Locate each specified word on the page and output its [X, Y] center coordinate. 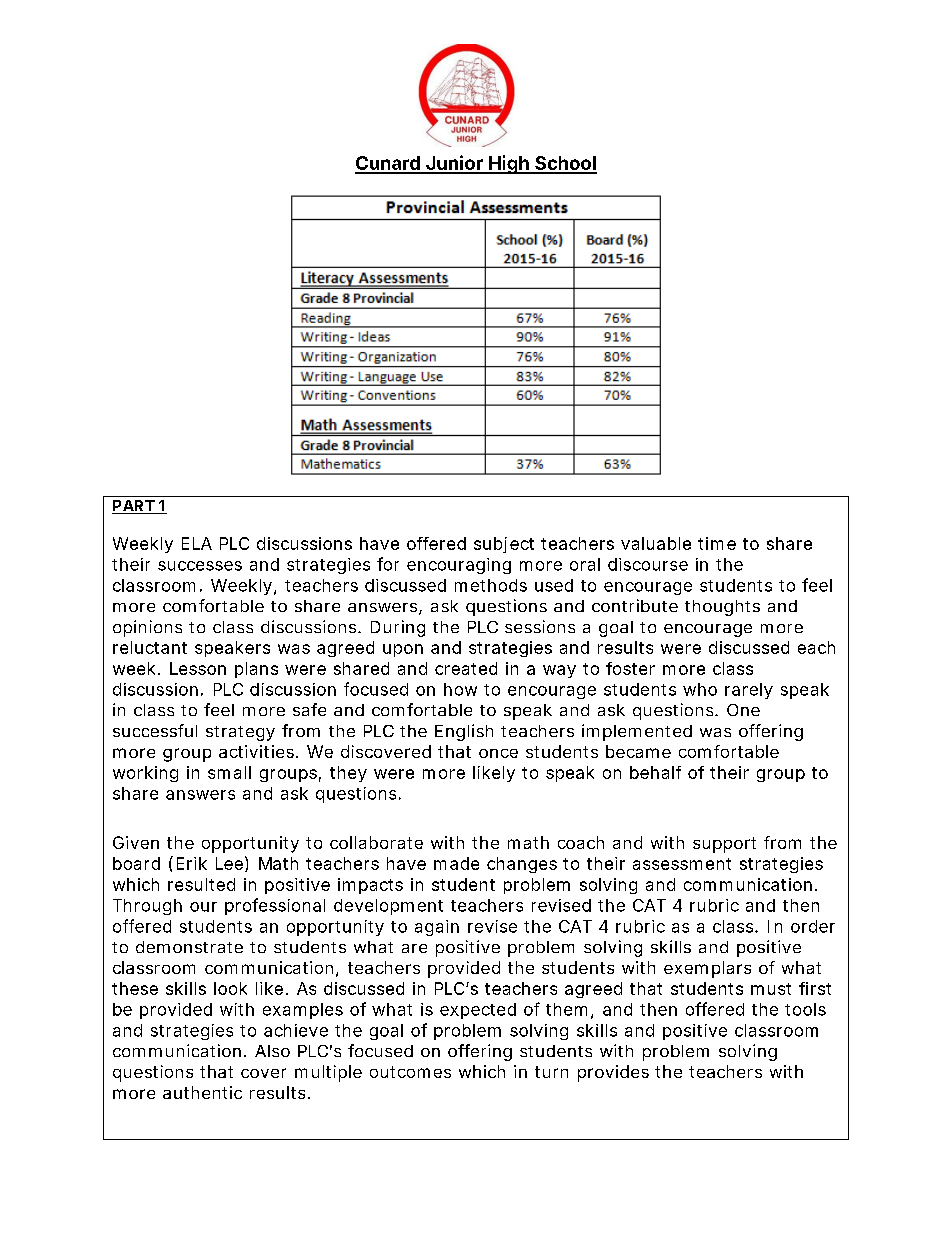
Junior [454, 164]
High [509, 164]
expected [478, 1011]
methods [491, 585]
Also [272, 1051]
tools [805, 1009]
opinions [147, 628]
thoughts [722, 608]
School [565, 164]
